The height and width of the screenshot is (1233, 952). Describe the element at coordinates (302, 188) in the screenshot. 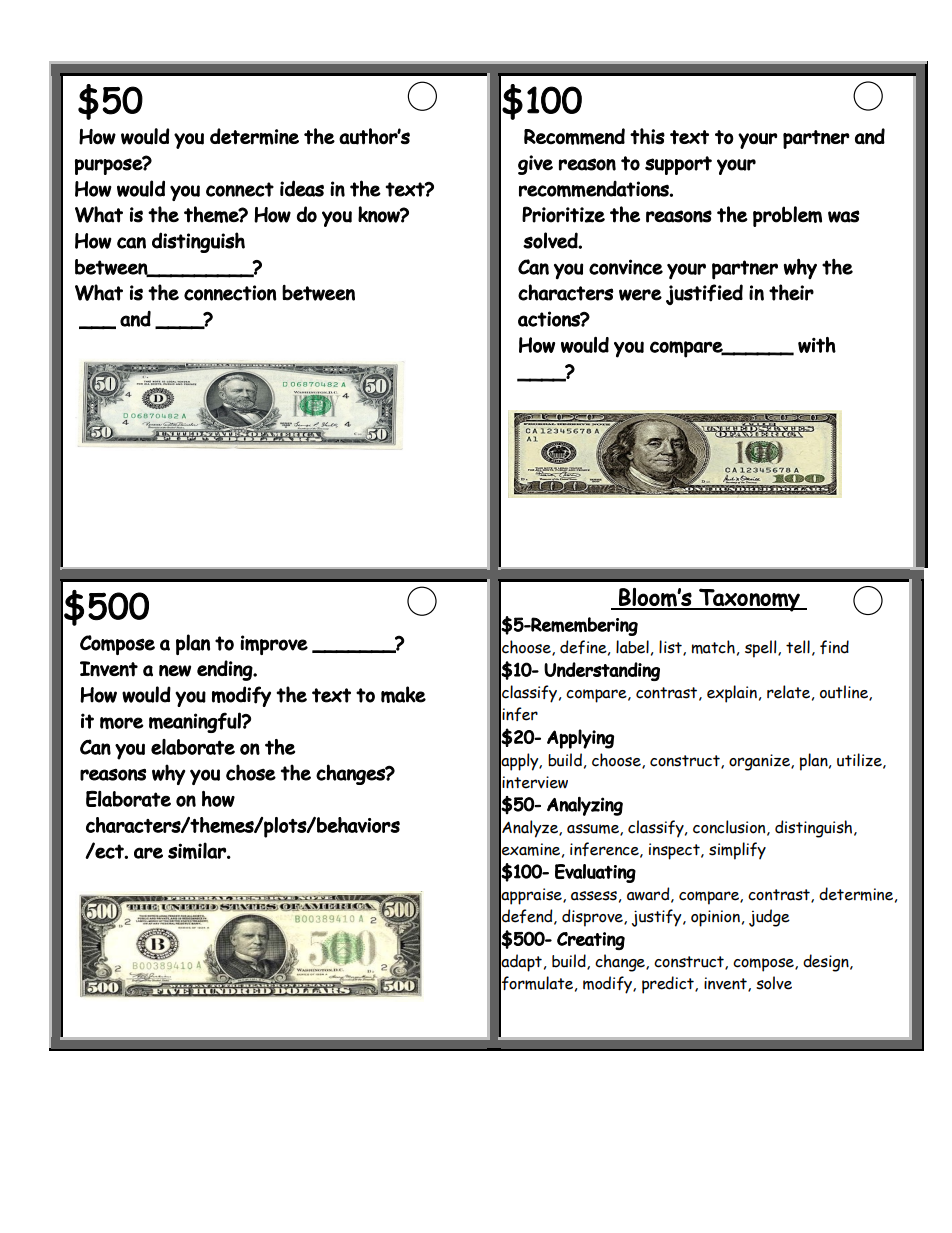

I see `ideas` at that location.
